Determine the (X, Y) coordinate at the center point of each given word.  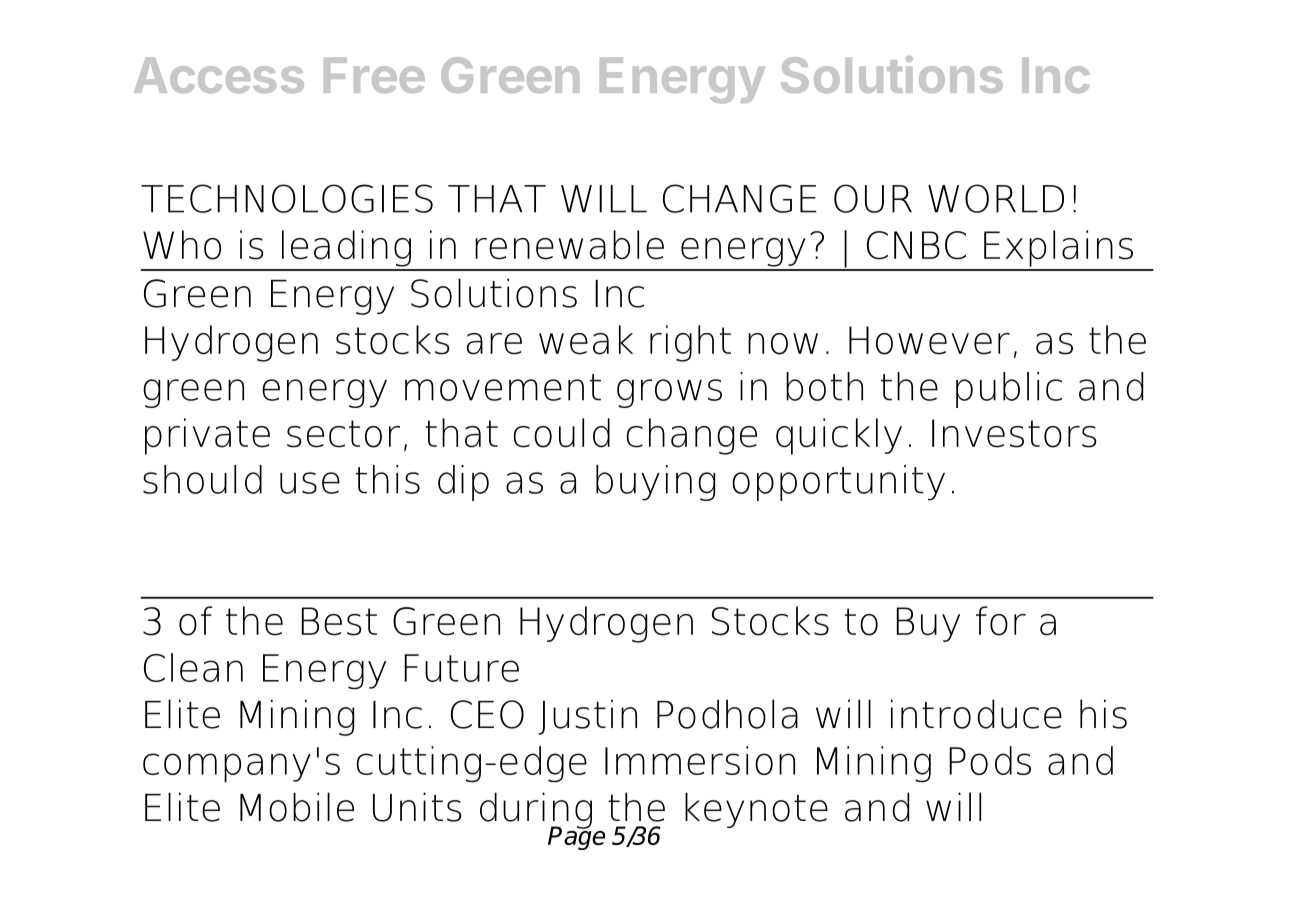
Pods (990, 760)
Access (219, 75)
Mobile (297, 807)
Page (576, 837)
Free (374, 75)
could (562, 433)
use (310, 483)
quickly (839, 436)
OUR (873, 198)
